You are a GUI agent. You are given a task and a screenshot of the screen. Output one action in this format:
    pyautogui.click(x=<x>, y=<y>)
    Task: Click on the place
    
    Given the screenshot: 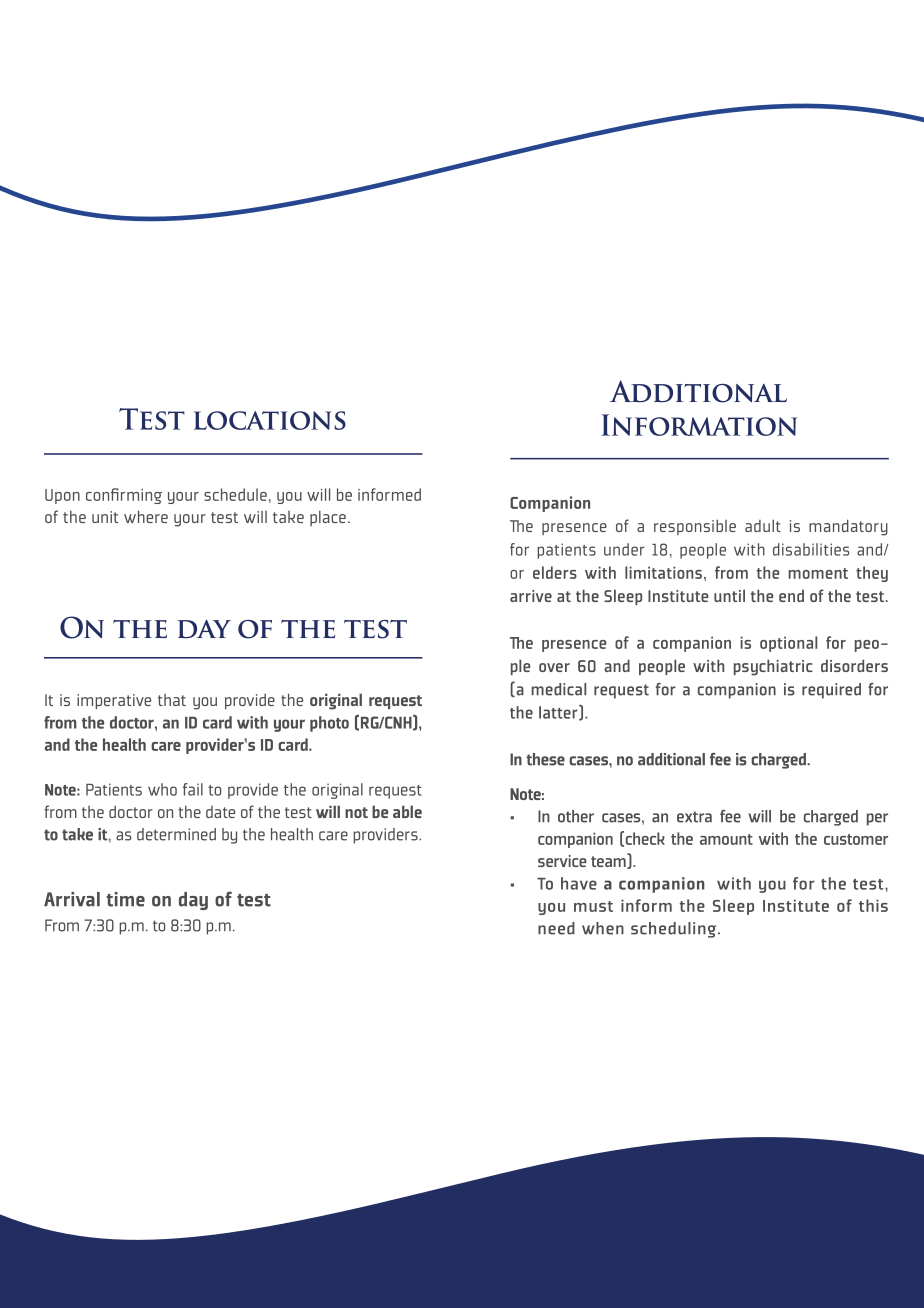 What is the action you would take?
    pyautogui.click(x=328, y=518)
